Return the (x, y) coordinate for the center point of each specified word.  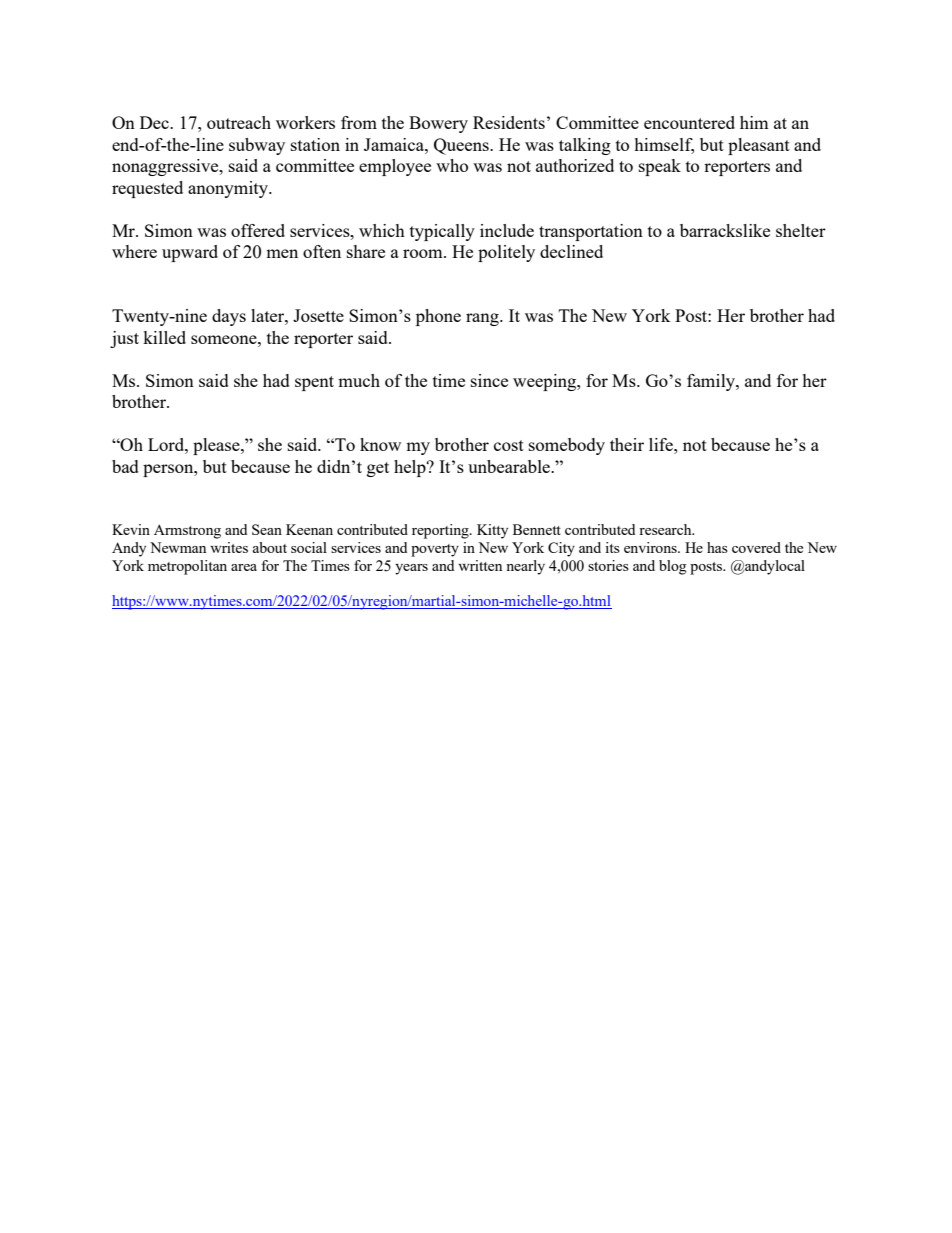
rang (483, 319)
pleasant (759, 146)
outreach (239, 122)
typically (442, 232)
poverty (435, 550)
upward (190, 253)
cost (509, 445)
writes (229, 547)
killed (164, 337)
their (627, 444)
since (489, 380)
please (217, 446)
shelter (801, 230)
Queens (462, 146)
